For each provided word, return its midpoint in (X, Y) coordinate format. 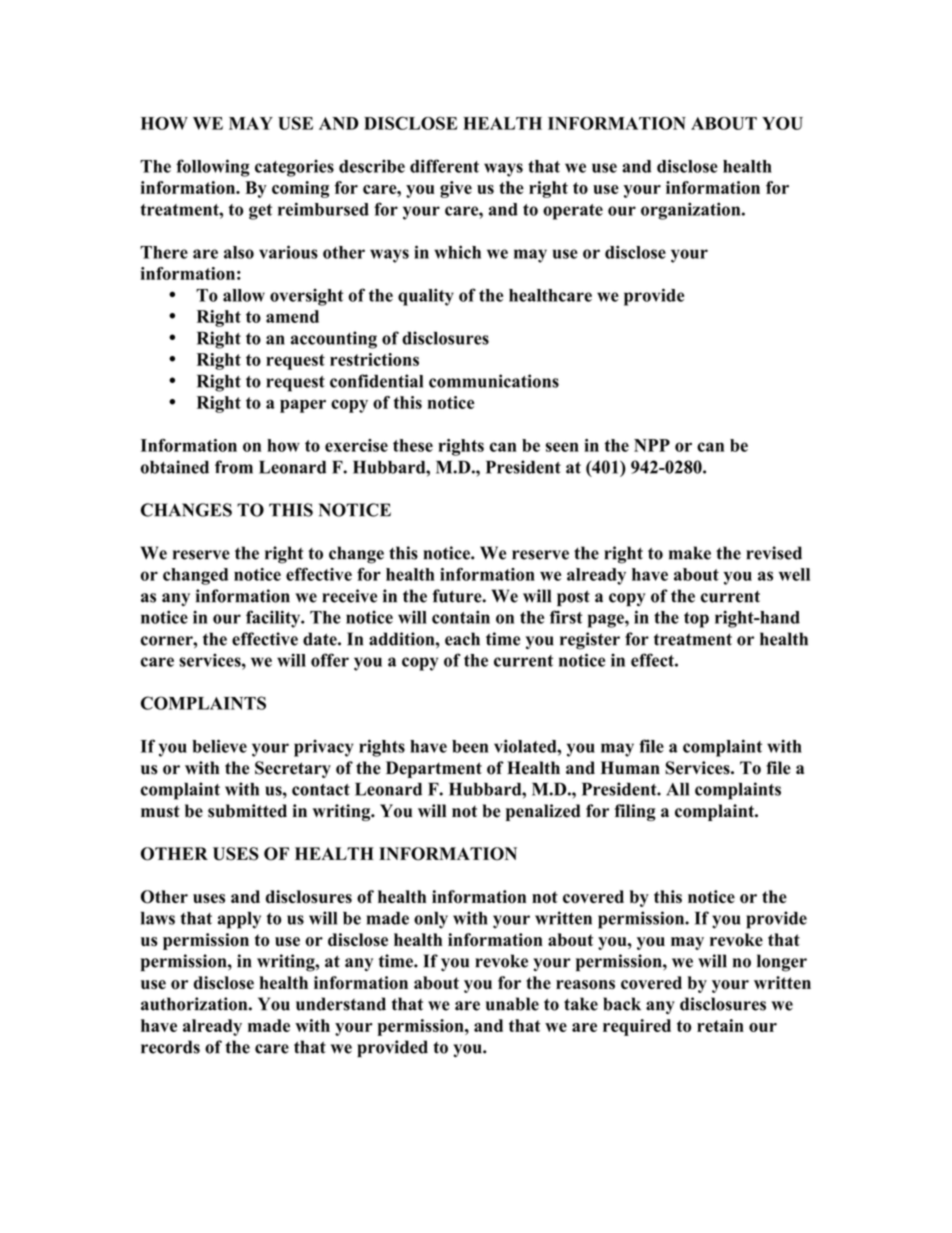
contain (461, 617)
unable (512, 1004)
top (696, 620)
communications (494, 381)
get (260, 212)
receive (349, 596)
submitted (247, 811)
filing (635, 812)
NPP (652, 445)
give (456, 189)
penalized (543, 812)
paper (303, 406)
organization (692, 211)
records (170, 1047)
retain (720, 1025)
